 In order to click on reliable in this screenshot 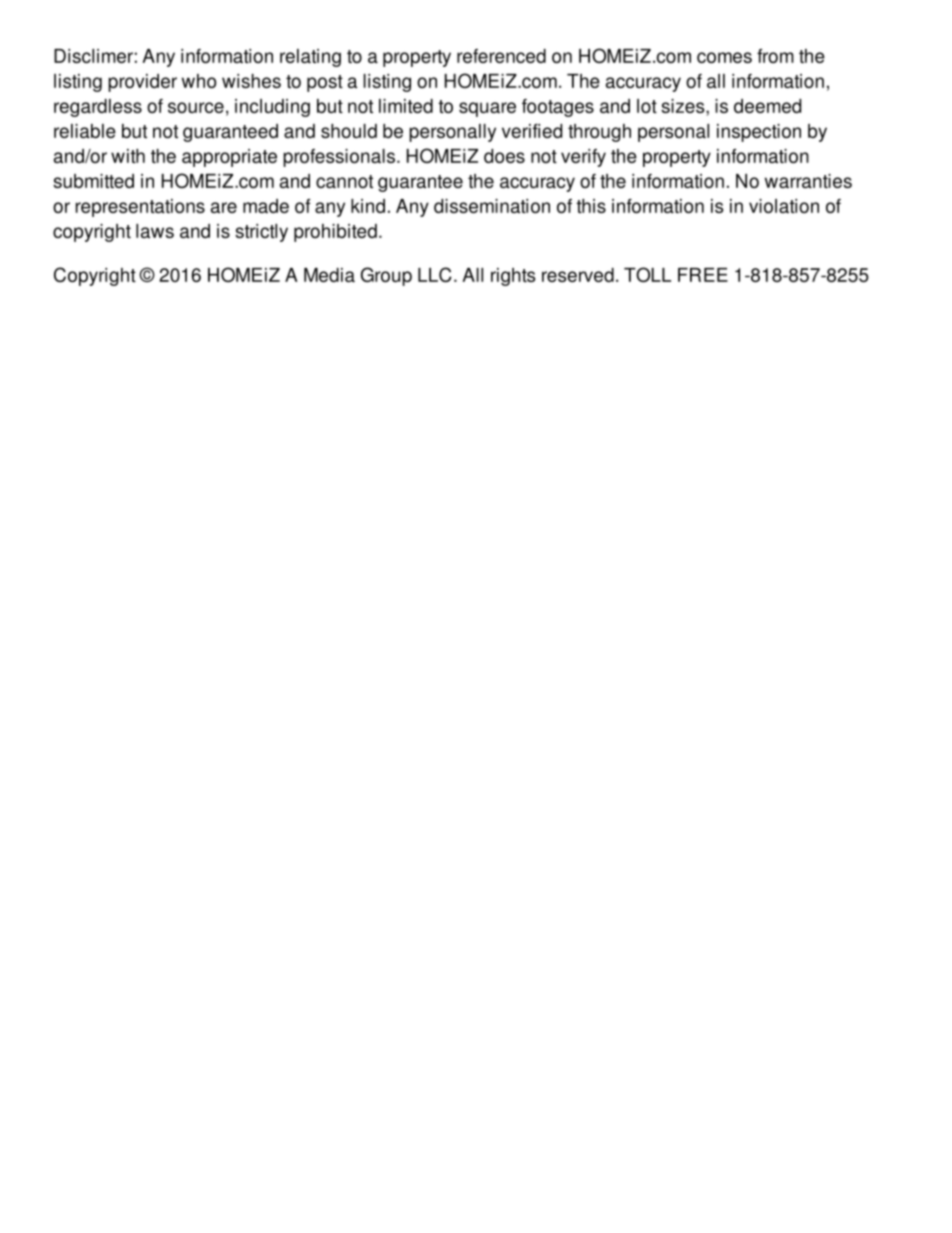, I will do `click(85, 131)`.
